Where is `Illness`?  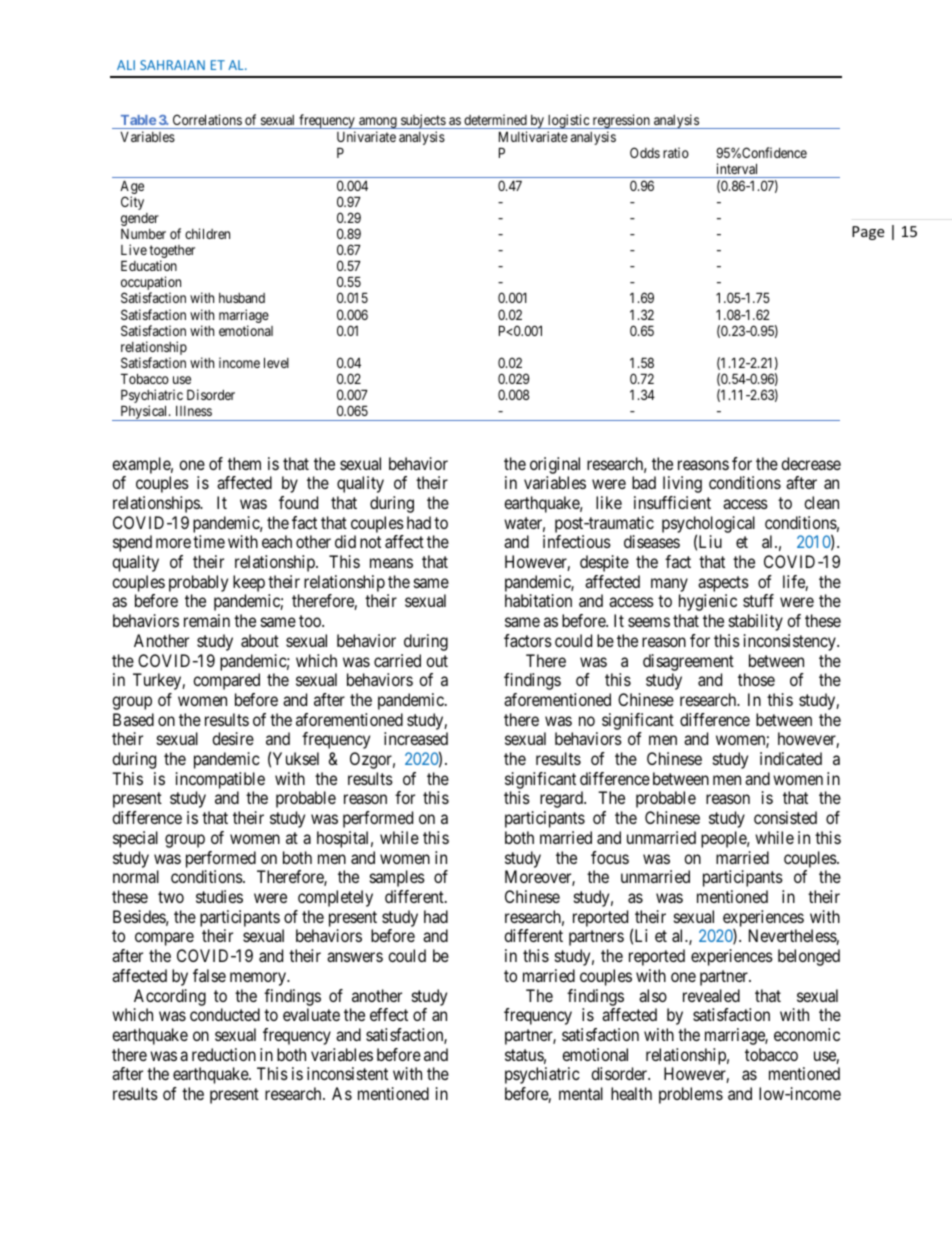
Illness is located at coordinates (194, 411).
